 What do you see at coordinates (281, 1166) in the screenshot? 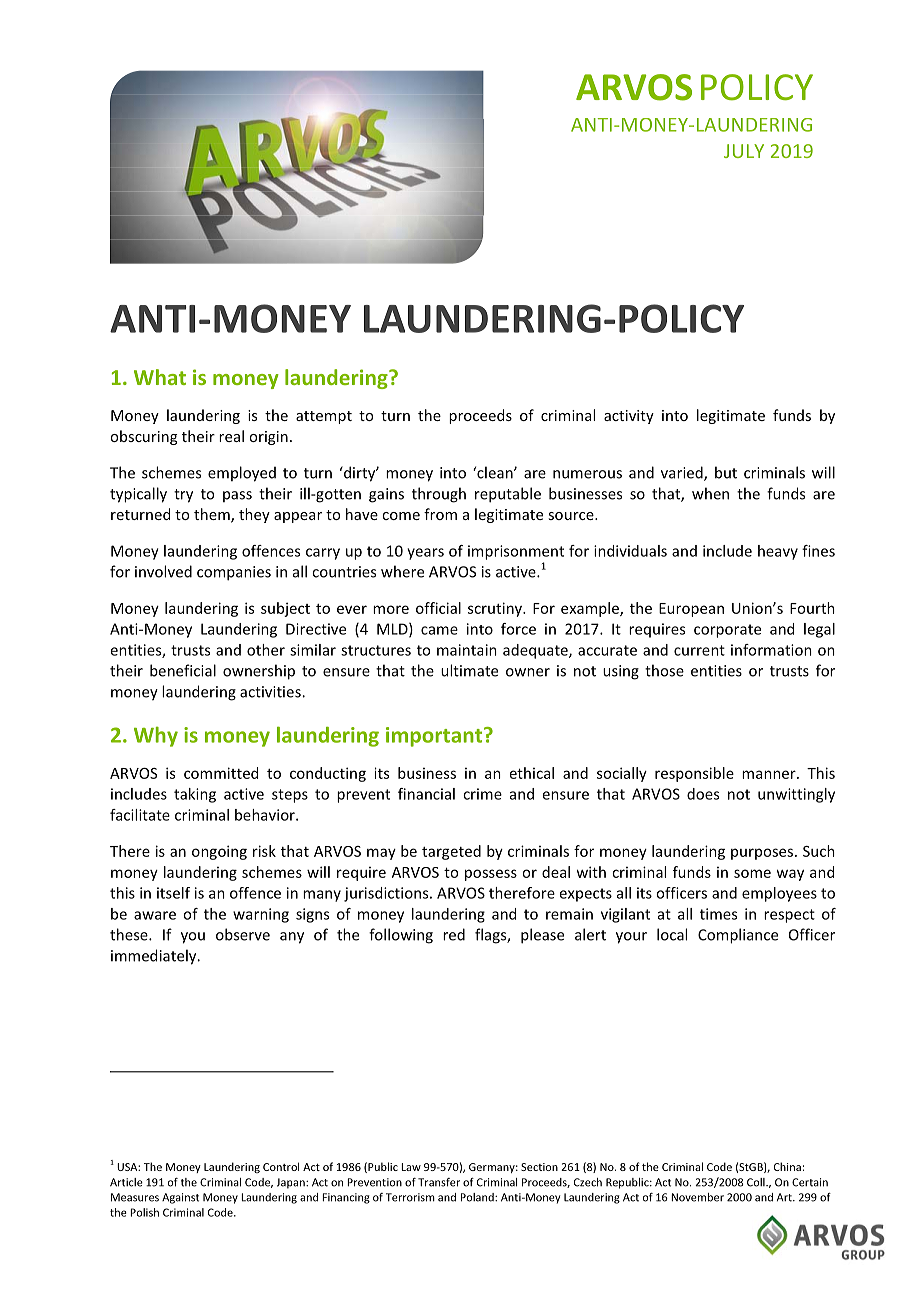
I see `Control` at bounding box center [281, 1166].
